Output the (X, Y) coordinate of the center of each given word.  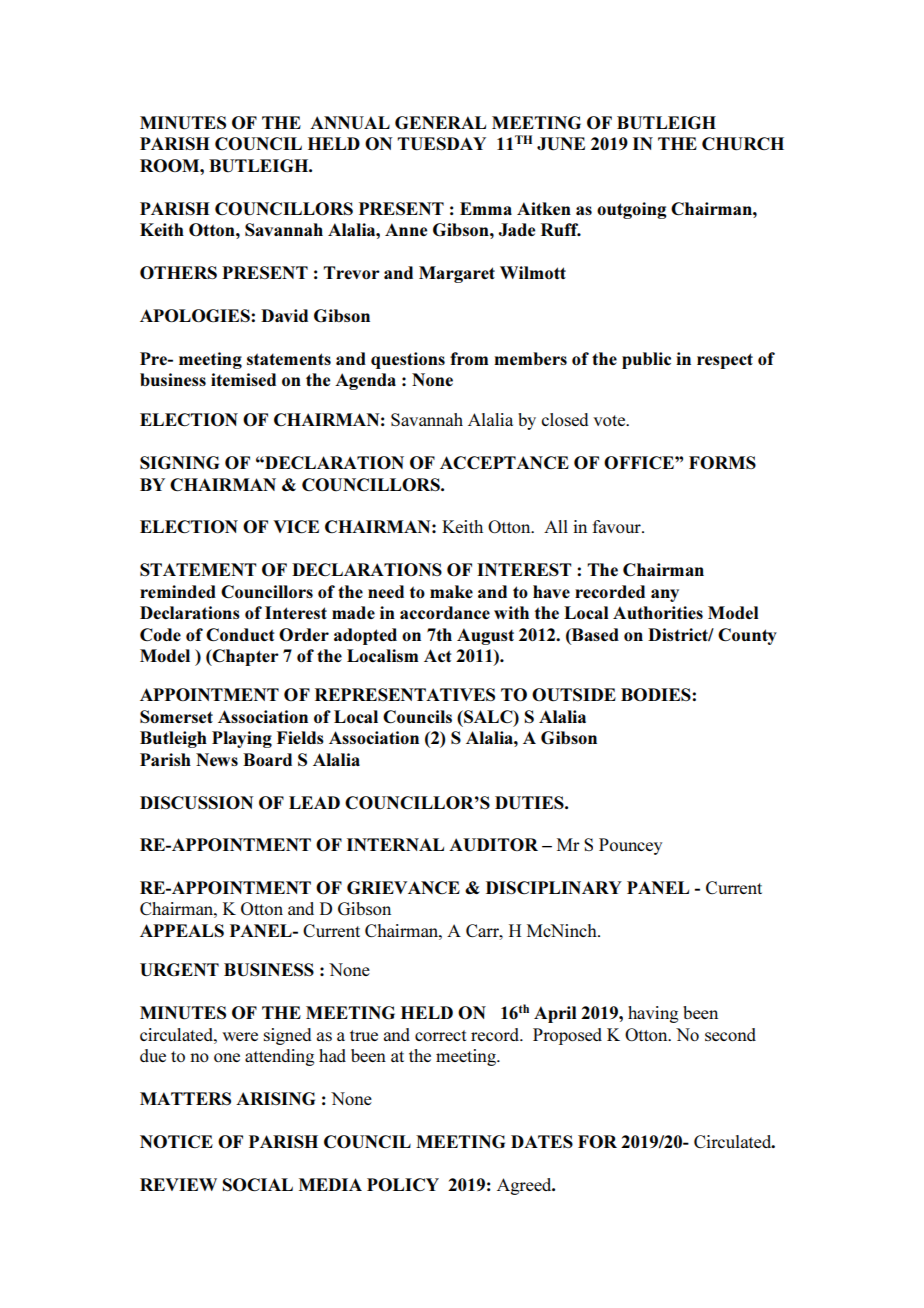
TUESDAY (441, 144)
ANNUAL (350, 123)
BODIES (657, 694)
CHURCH (743, 144)
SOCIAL (257, 1184)
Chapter (244, 657)
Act (438, 655)
